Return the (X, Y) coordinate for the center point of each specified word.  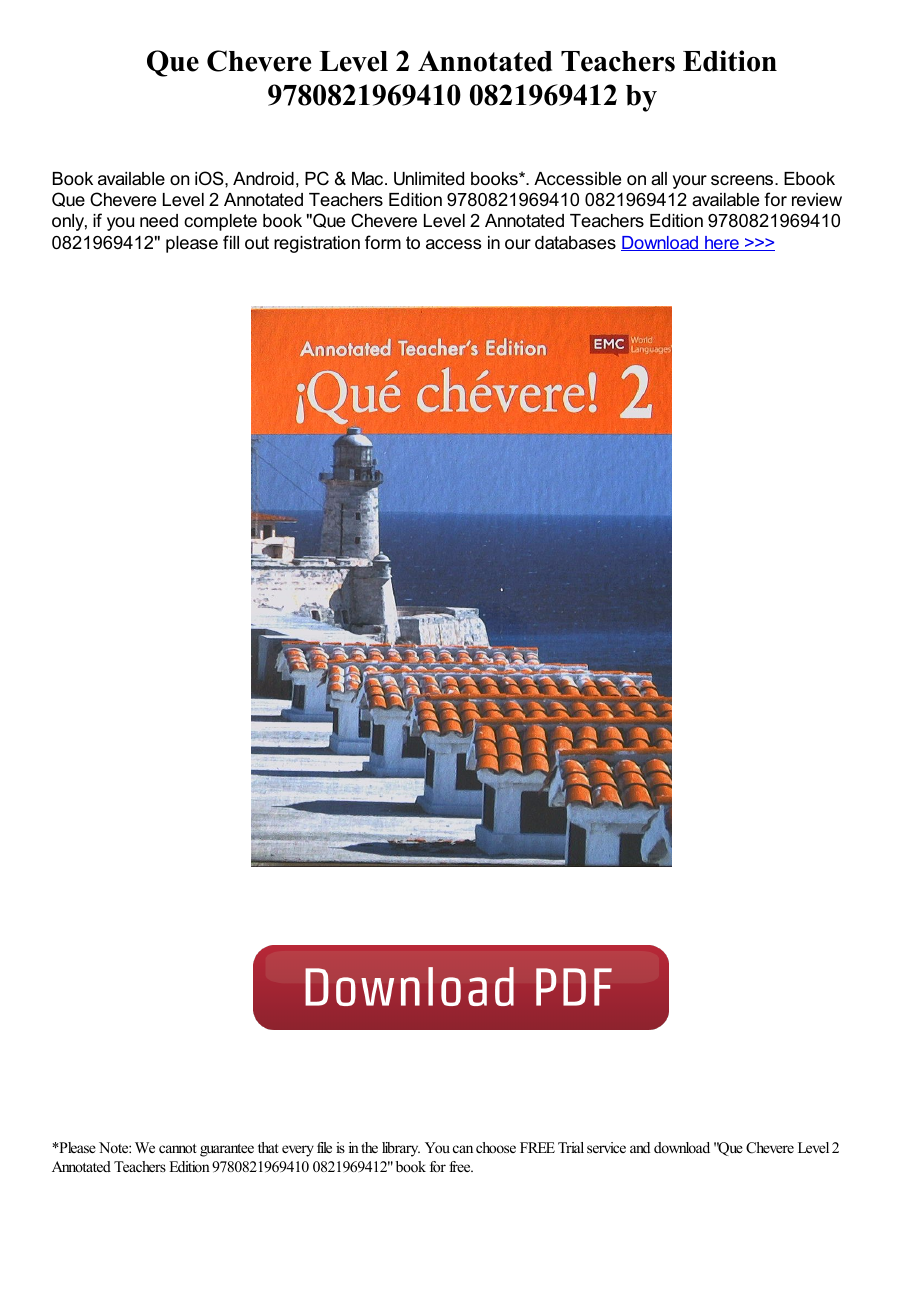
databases (575, 243)
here (722, 243)
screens (743, 180)
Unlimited (429, 179)
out (257, 243)
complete (220, 222)
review (817, 200)
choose (496, 1147)
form (383, 242)
